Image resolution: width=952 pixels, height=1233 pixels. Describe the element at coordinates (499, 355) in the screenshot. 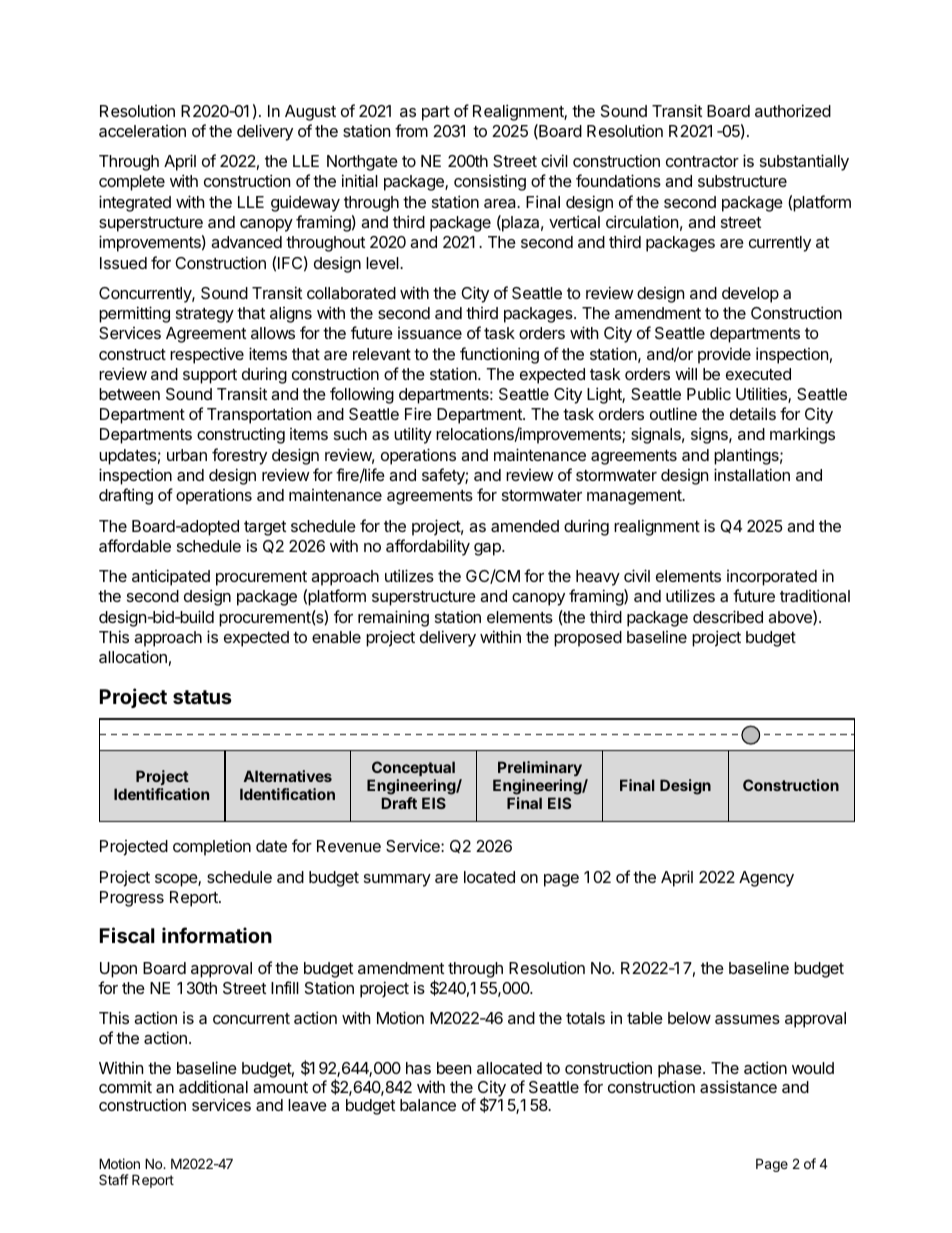

I see `functioning` at that location.
